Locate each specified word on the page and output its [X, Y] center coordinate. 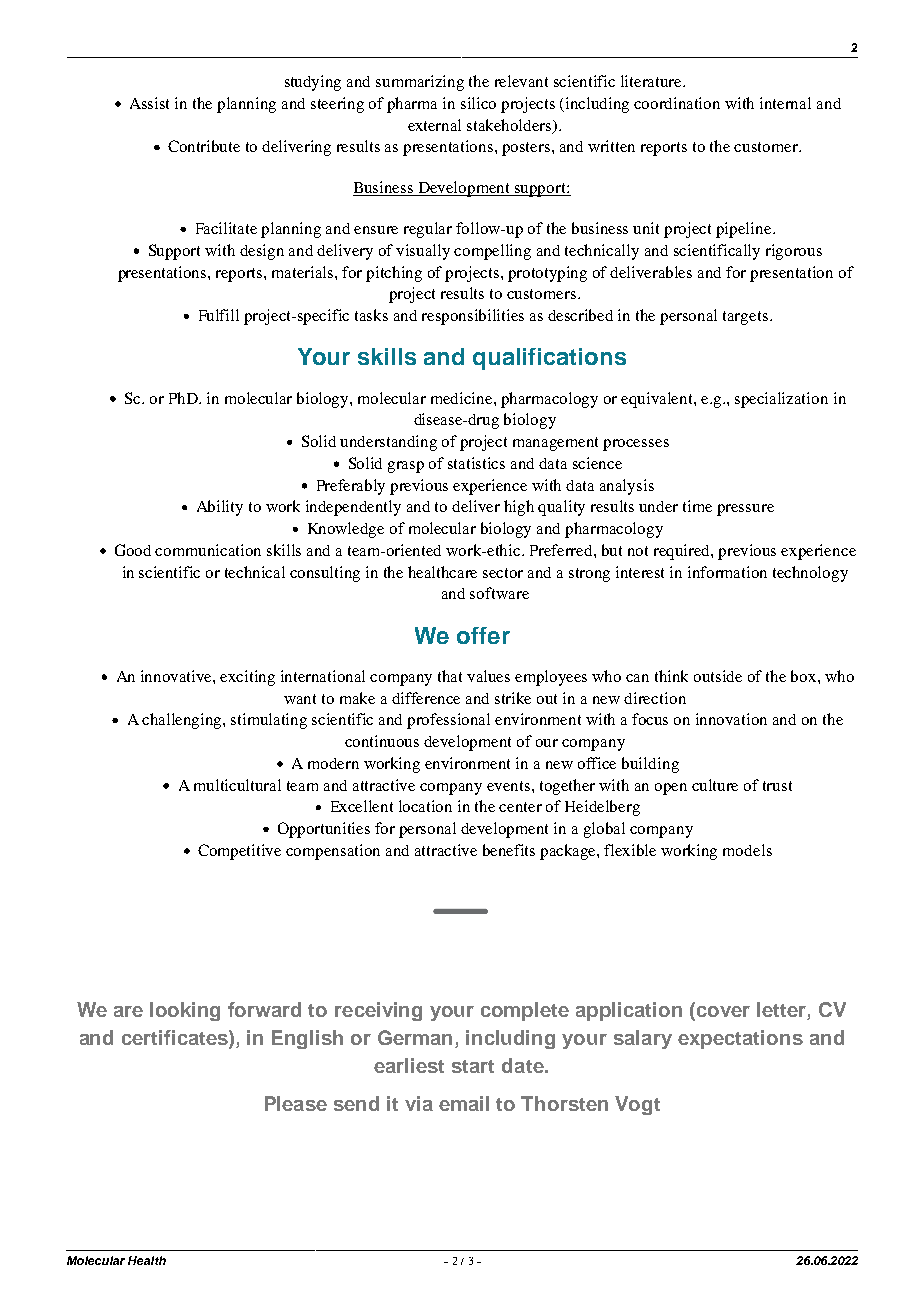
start [473, 1066]
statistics [476, 463]
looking [185, 1011]
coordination [677, 103]
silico [478, 103]
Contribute [204, 146]
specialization [781, 400]
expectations [740, 1039]
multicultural [237, 785]
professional [448, 721]
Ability [220, 508]
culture [715, 785]
